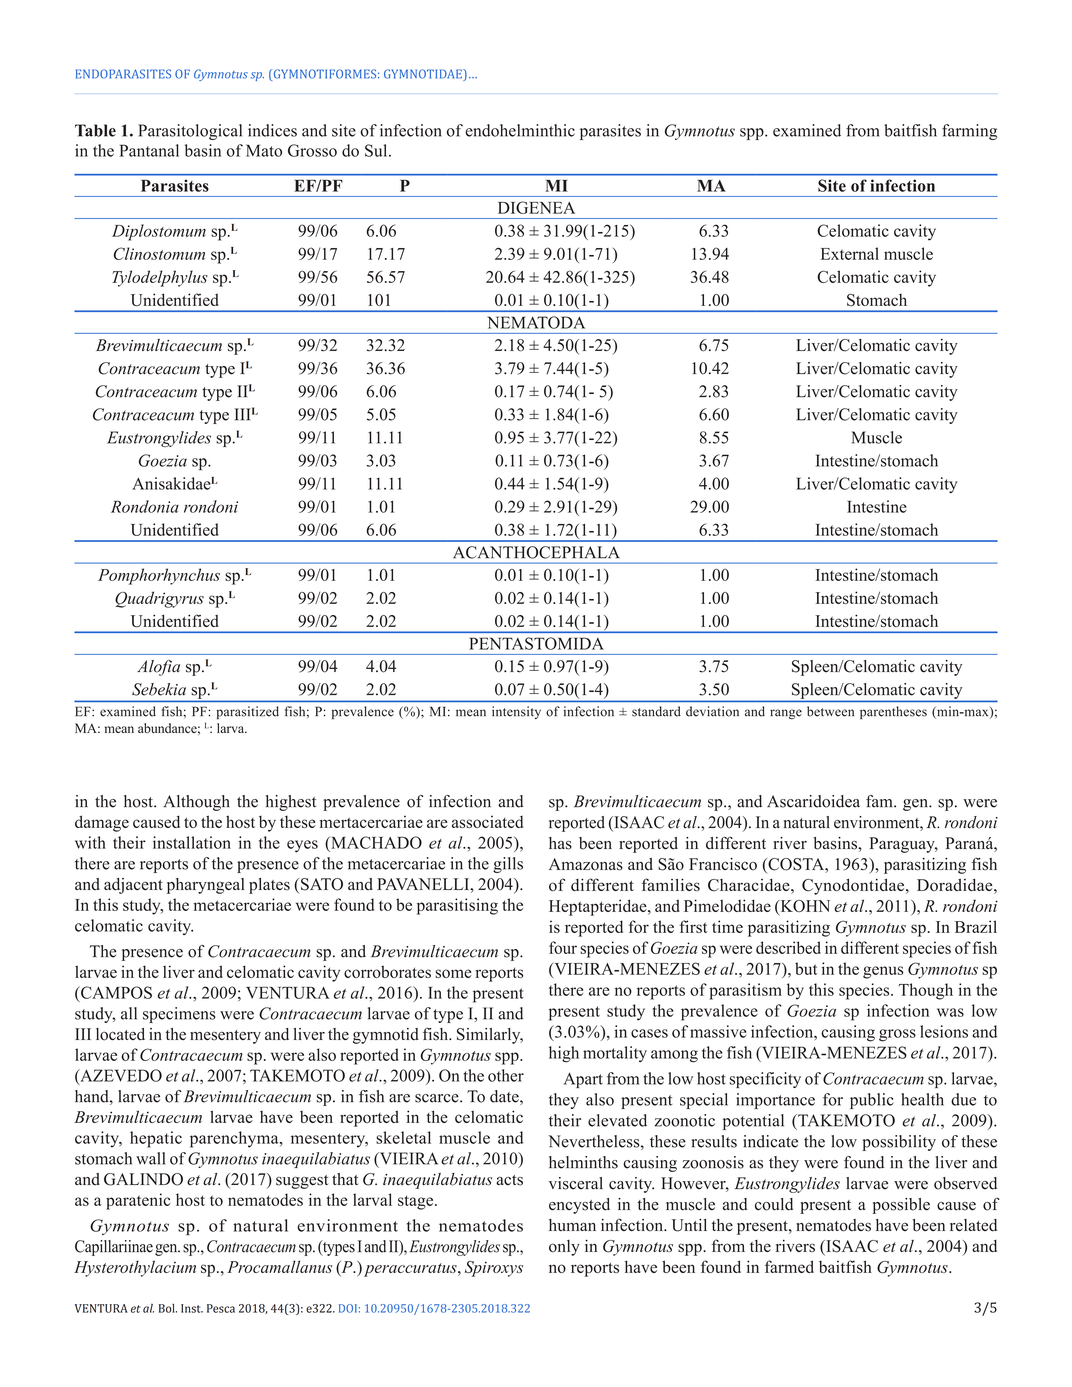  Describe the element at coordinates (830, 711) in the screenshot. I see `between` at that location.
